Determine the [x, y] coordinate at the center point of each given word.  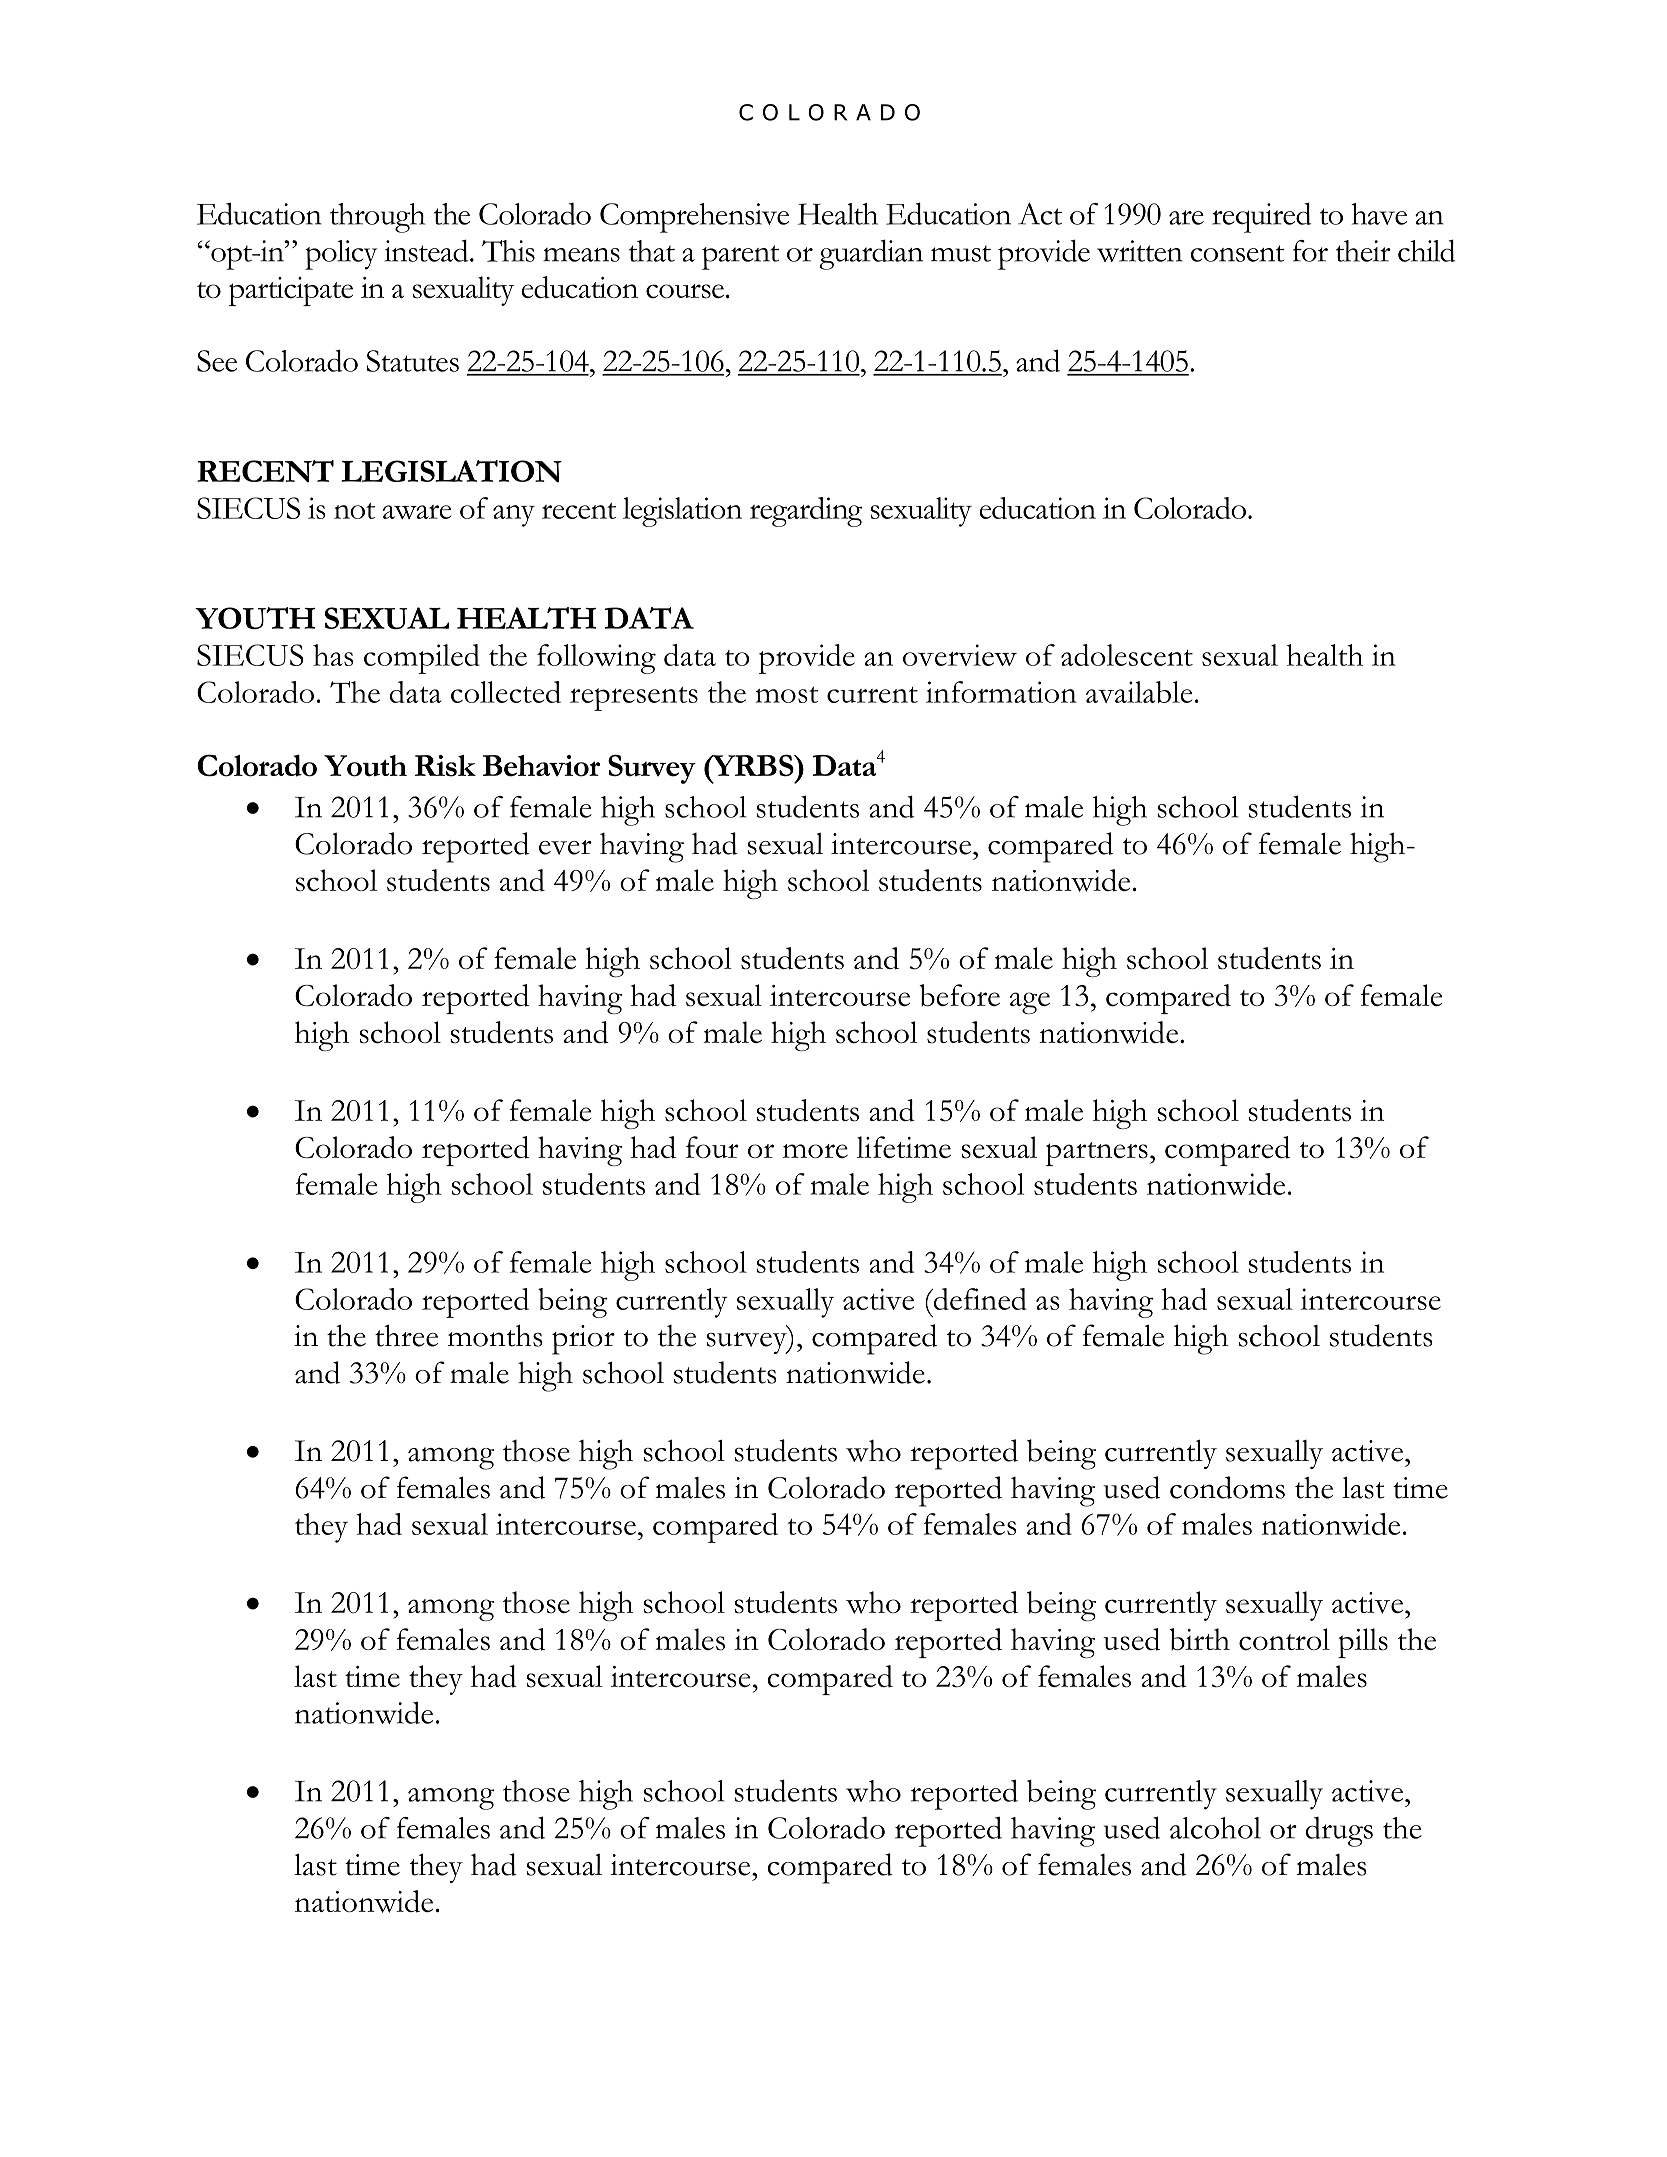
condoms [1227, 1487]
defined [979, 1299]
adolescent [1127, 655]
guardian [871, 254]
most [787, 695]
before [959, 995]
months [495, 1335]
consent [1237, 253]
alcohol [1215, 1828]
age [1030, 1003]
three [406, 1335]
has [333, 655]
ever [565, 847]
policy [341, 255]
